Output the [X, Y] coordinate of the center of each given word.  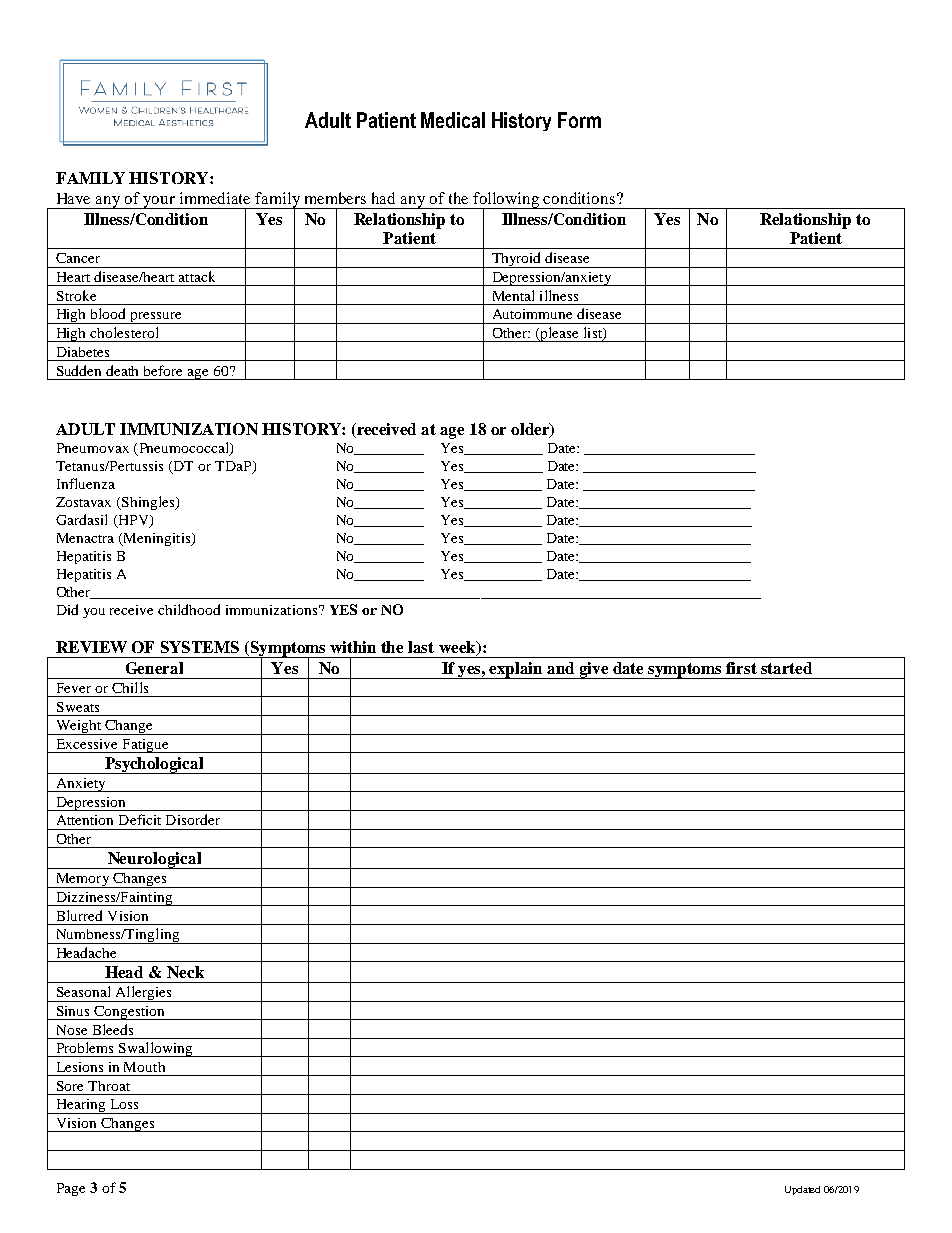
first [741, 668]
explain [516, 670]
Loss [124, 1104]
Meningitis [157, 539]
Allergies [143, 994]
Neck [185, 972]
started [786, 668]
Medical [453, 120]
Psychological [154, 765]
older [531, 430]
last [421, 647]
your [160, 202]
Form [579, 120]
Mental [513, 295]
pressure [156, 318]
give [594, 670]
